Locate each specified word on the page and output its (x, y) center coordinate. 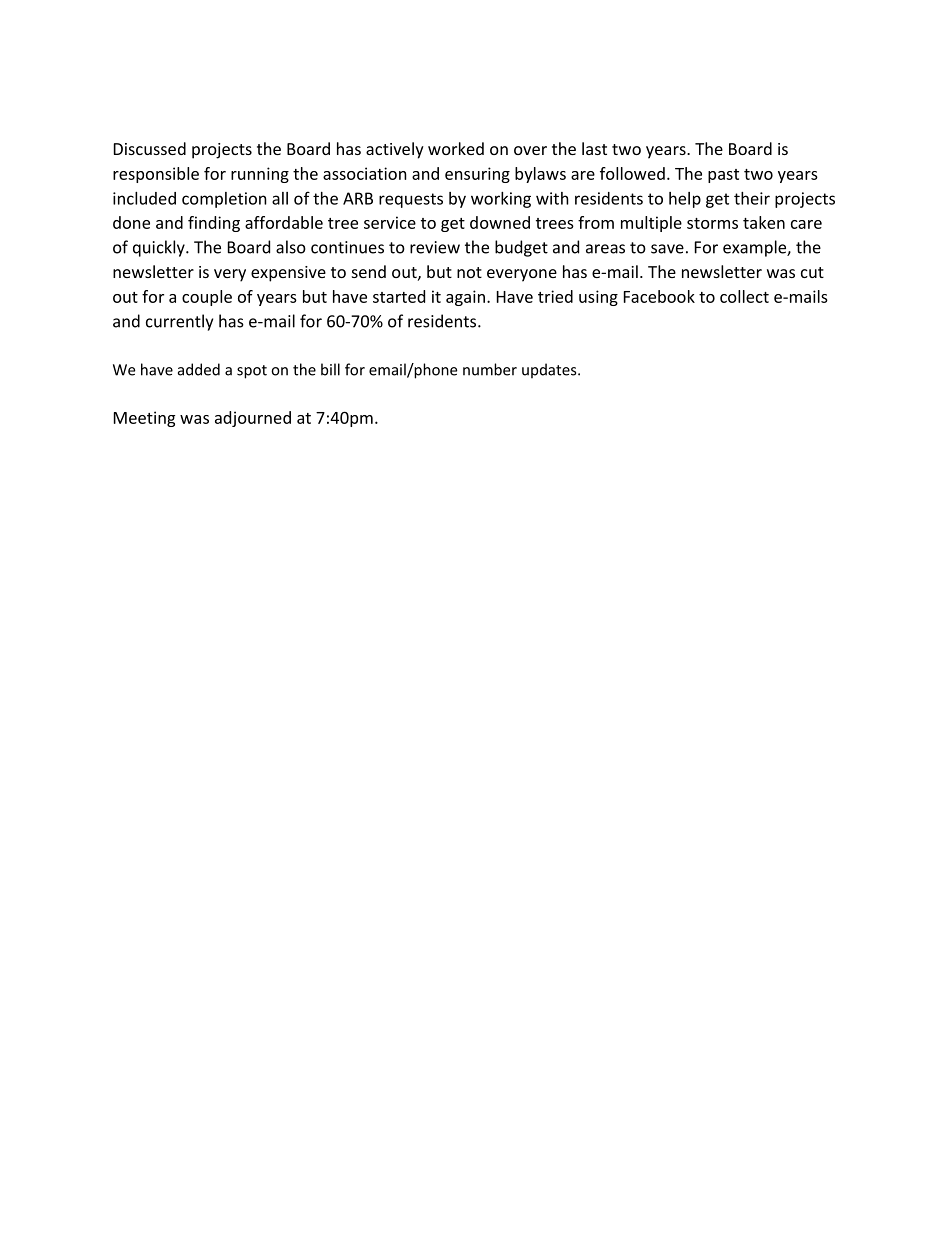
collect (744, 296)
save (667, 249)
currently (179, 322)
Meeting (144, 419)
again (465, 298)
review (435, 247)
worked (456, 148)
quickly (160, 248)
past (723, 176)
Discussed (150, 148)
